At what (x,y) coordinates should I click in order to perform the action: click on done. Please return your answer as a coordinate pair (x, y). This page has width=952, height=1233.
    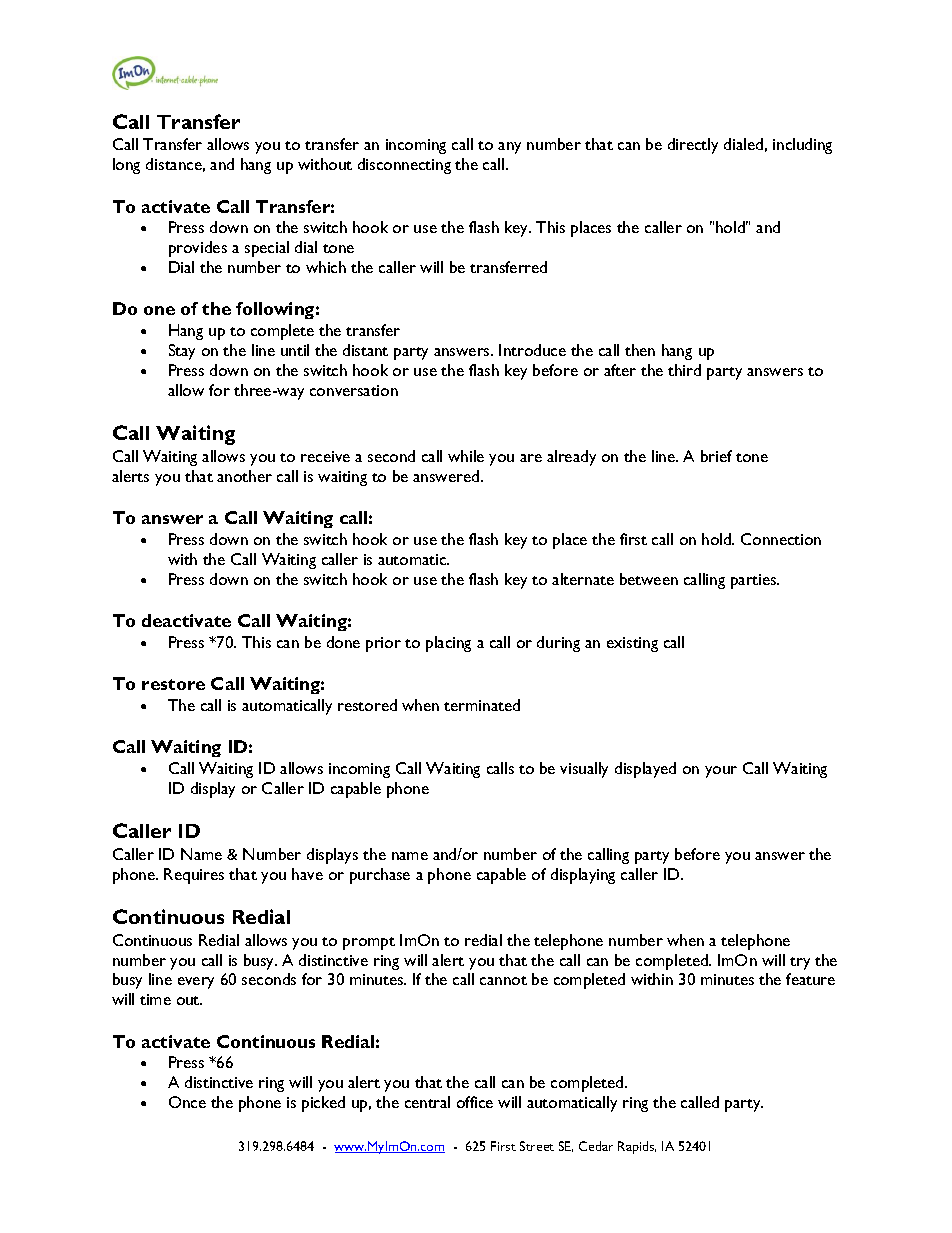
    Looking at the image, I should click on (343, 642).
